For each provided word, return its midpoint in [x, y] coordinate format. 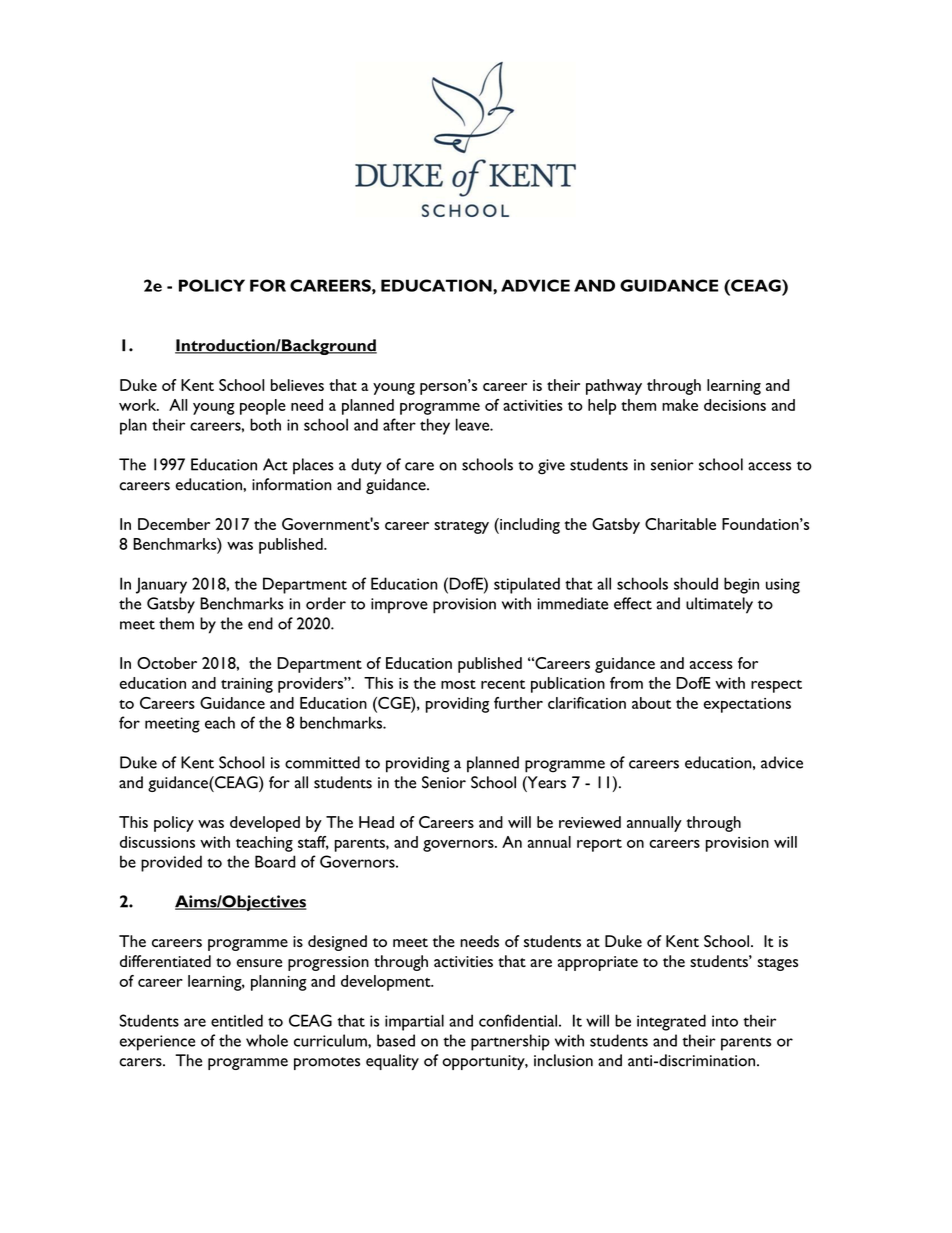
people [263, 407]
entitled [237, 1020]
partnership [510, 1042]
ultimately [719, 605]
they [435, 426]
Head [376, 822]
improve [399, 605]
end [260, 623]
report [599, 845]
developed [265, 824]
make [680, 405]
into [725, 1021]
